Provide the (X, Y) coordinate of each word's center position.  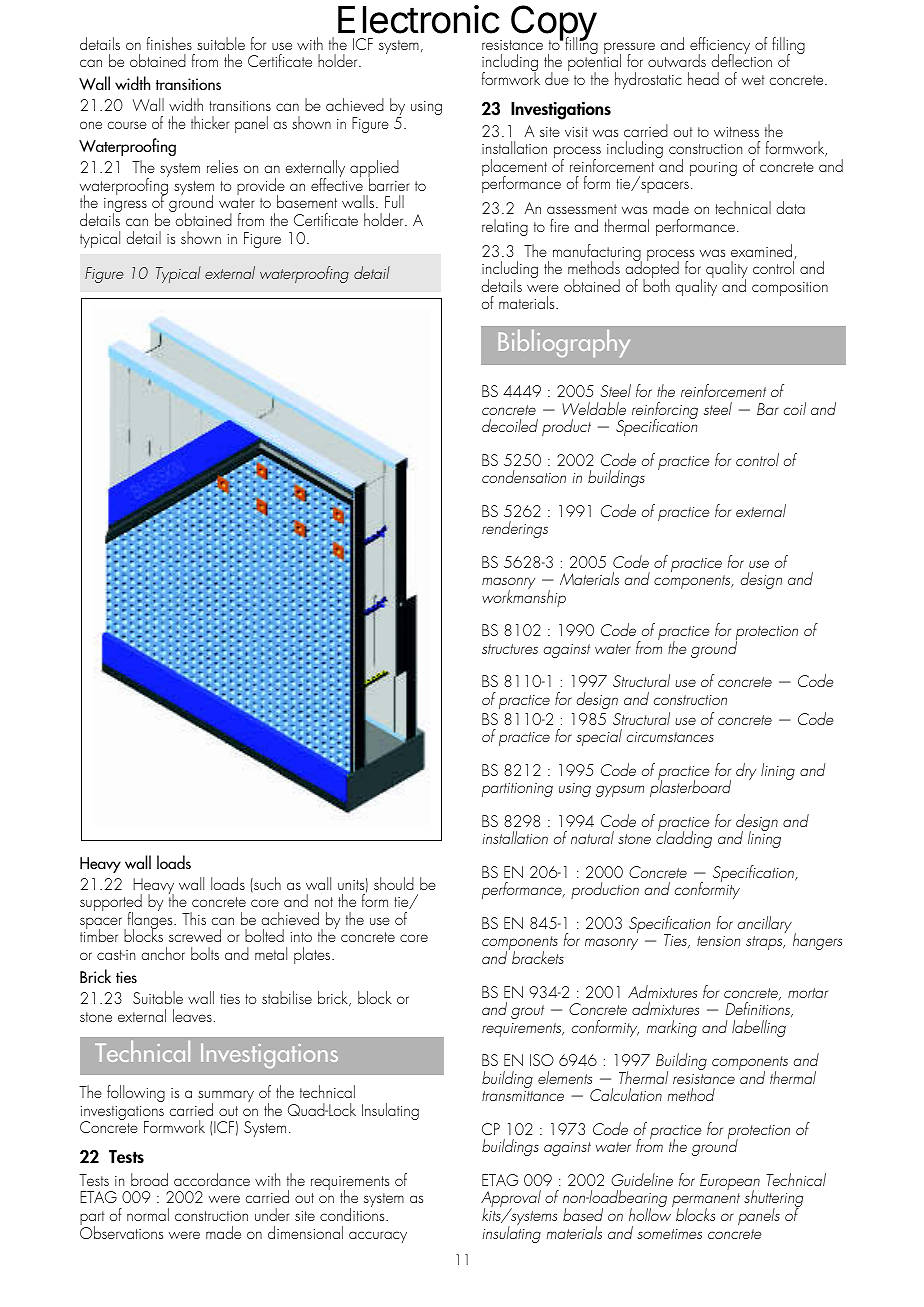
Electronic (418, 19)
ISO (542, 1060)
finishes (169, 43)
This (194, 918)
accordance (212, 1179)
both (656, 284)
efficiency (720, 47)
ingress (125, 206)
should (394, 883)
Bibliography (564, 344)
